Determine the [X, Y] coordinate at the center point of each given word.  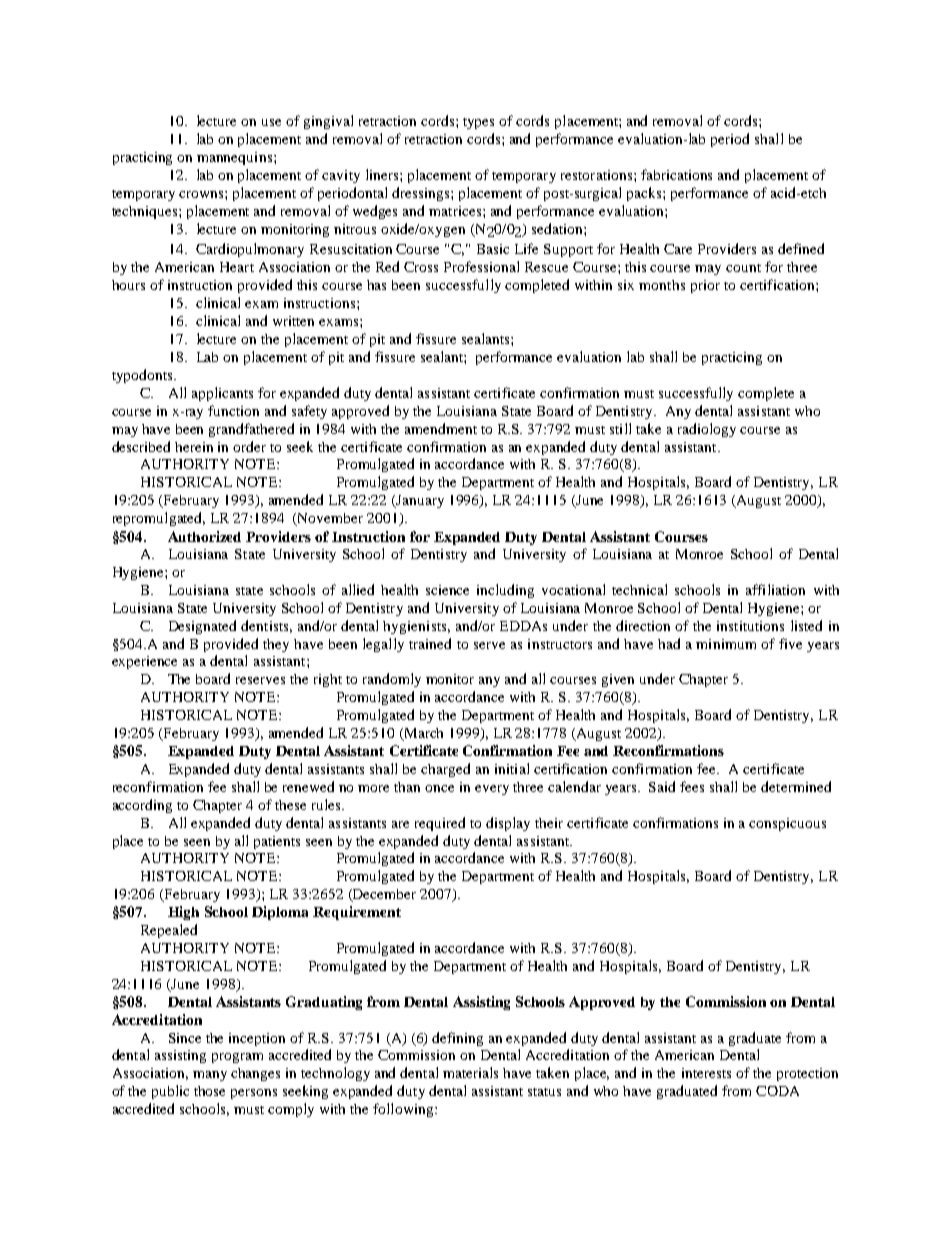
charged [445, 770]
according [142, 806]
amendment [441, 428]
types [478, 123]
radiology [707, 430]
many [210, 1076]
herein [194, 447]
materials [470, 1072]
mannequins [234, 158]
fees [692, 786]
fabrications [676, 174]
